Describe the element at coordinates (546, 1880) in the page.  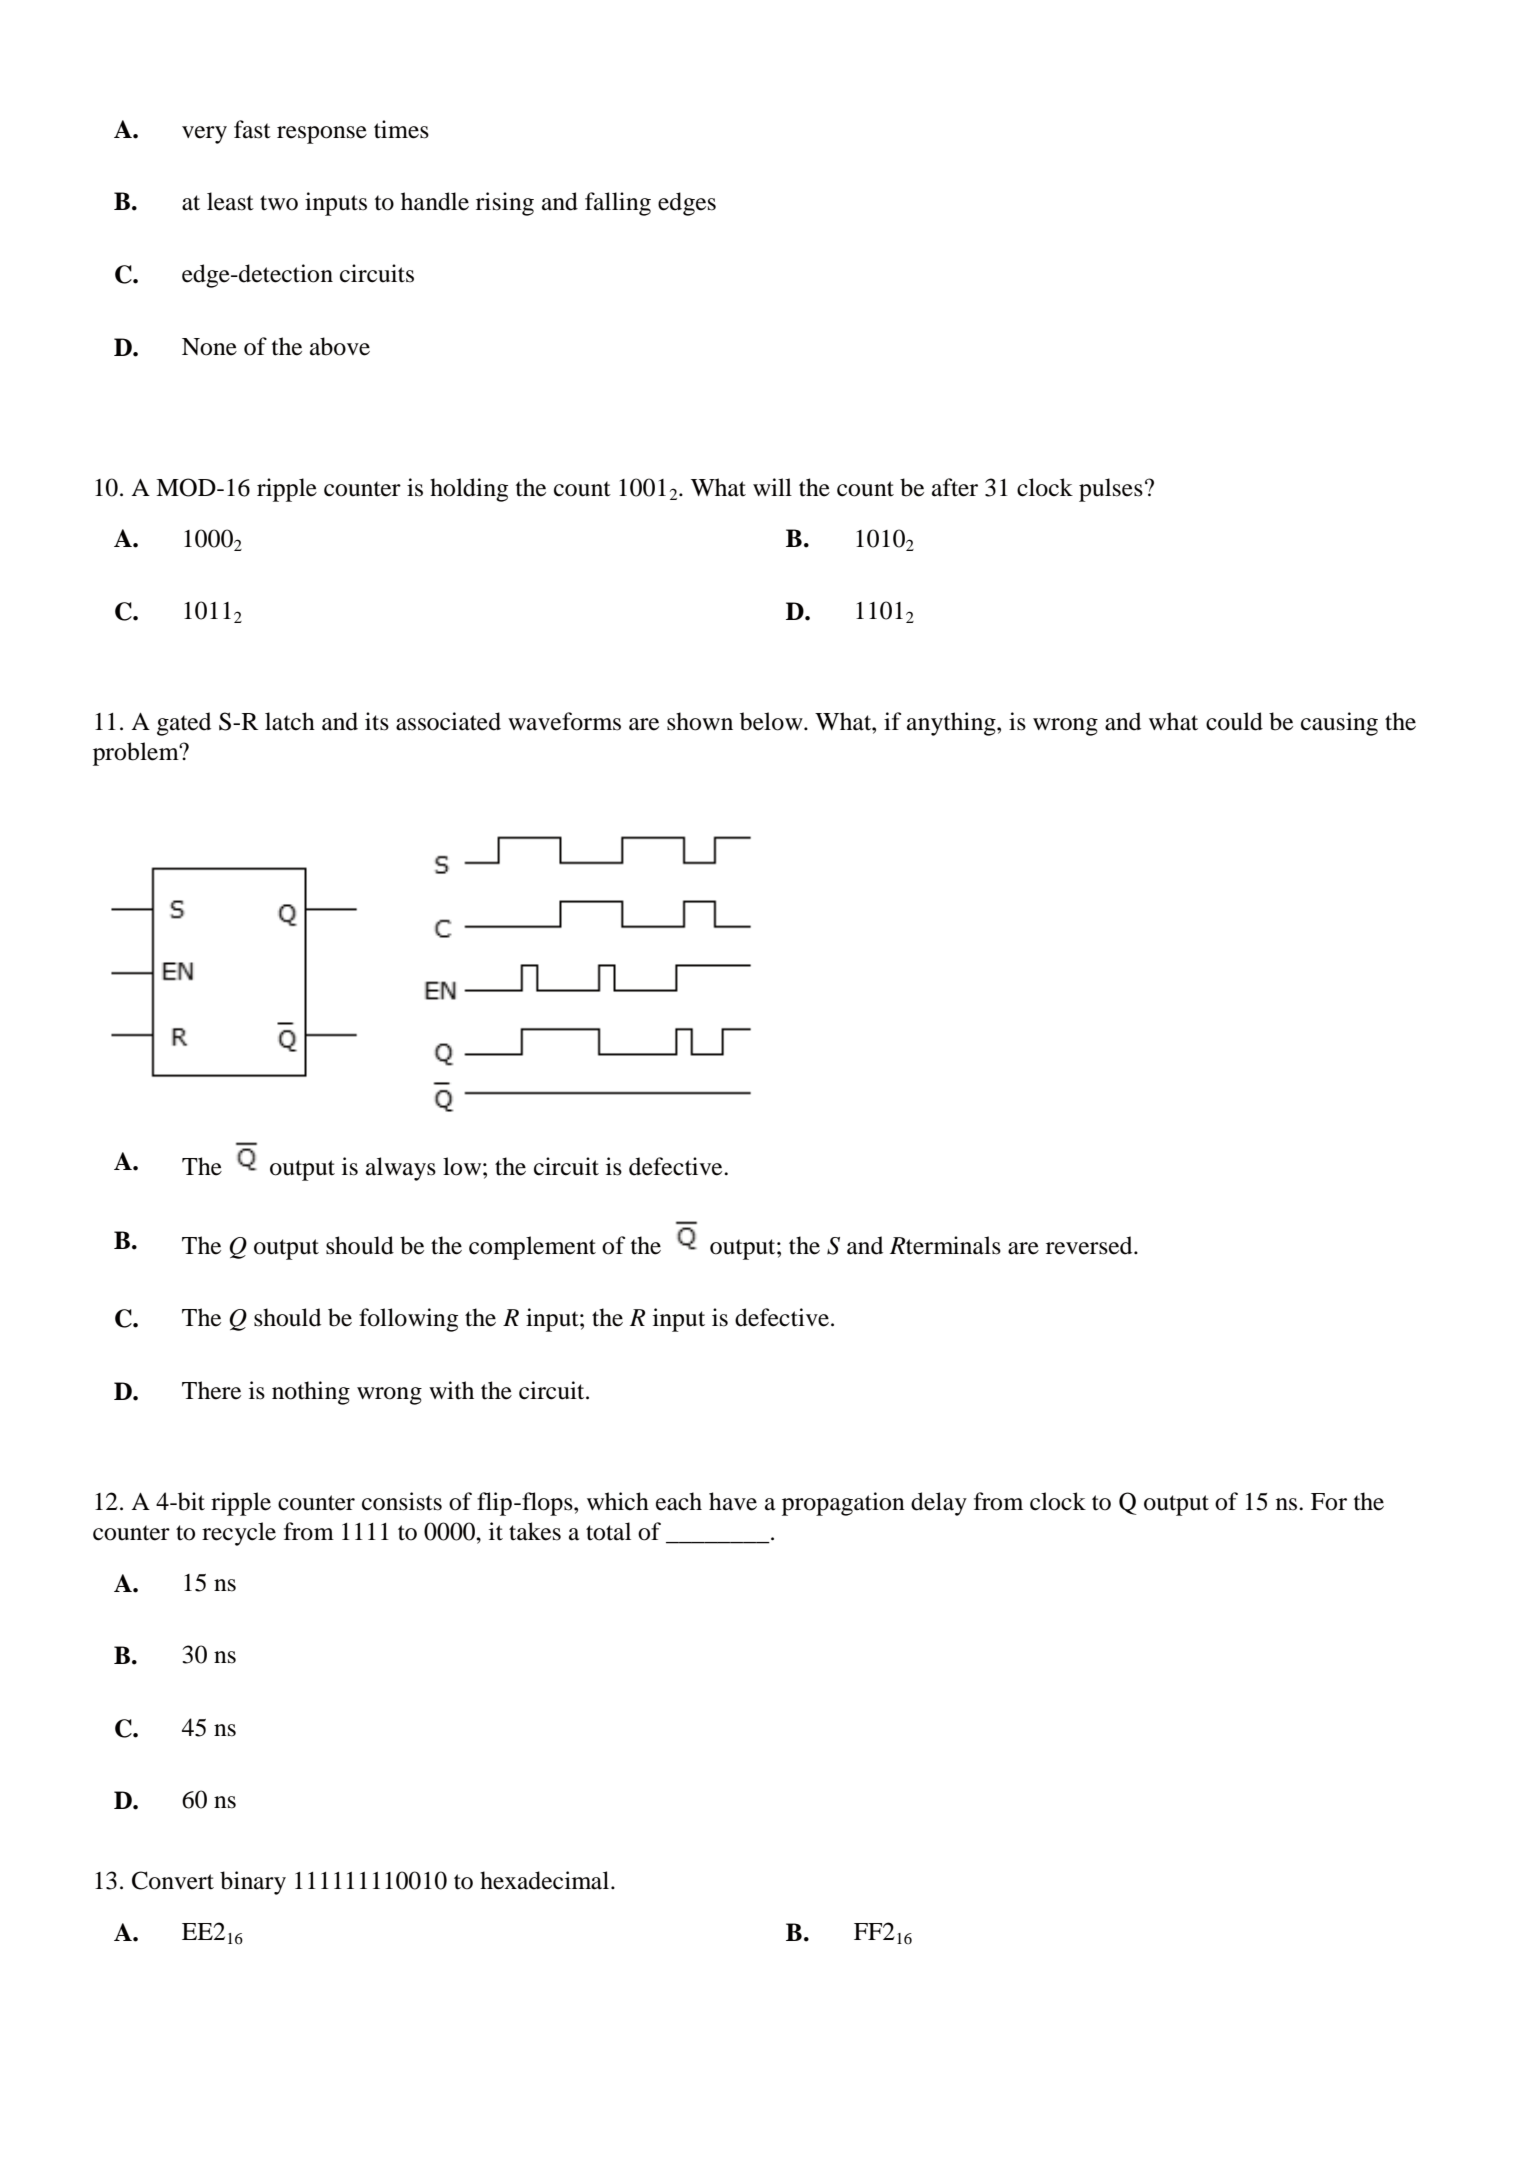
I see `hexadecimal` at that location.
